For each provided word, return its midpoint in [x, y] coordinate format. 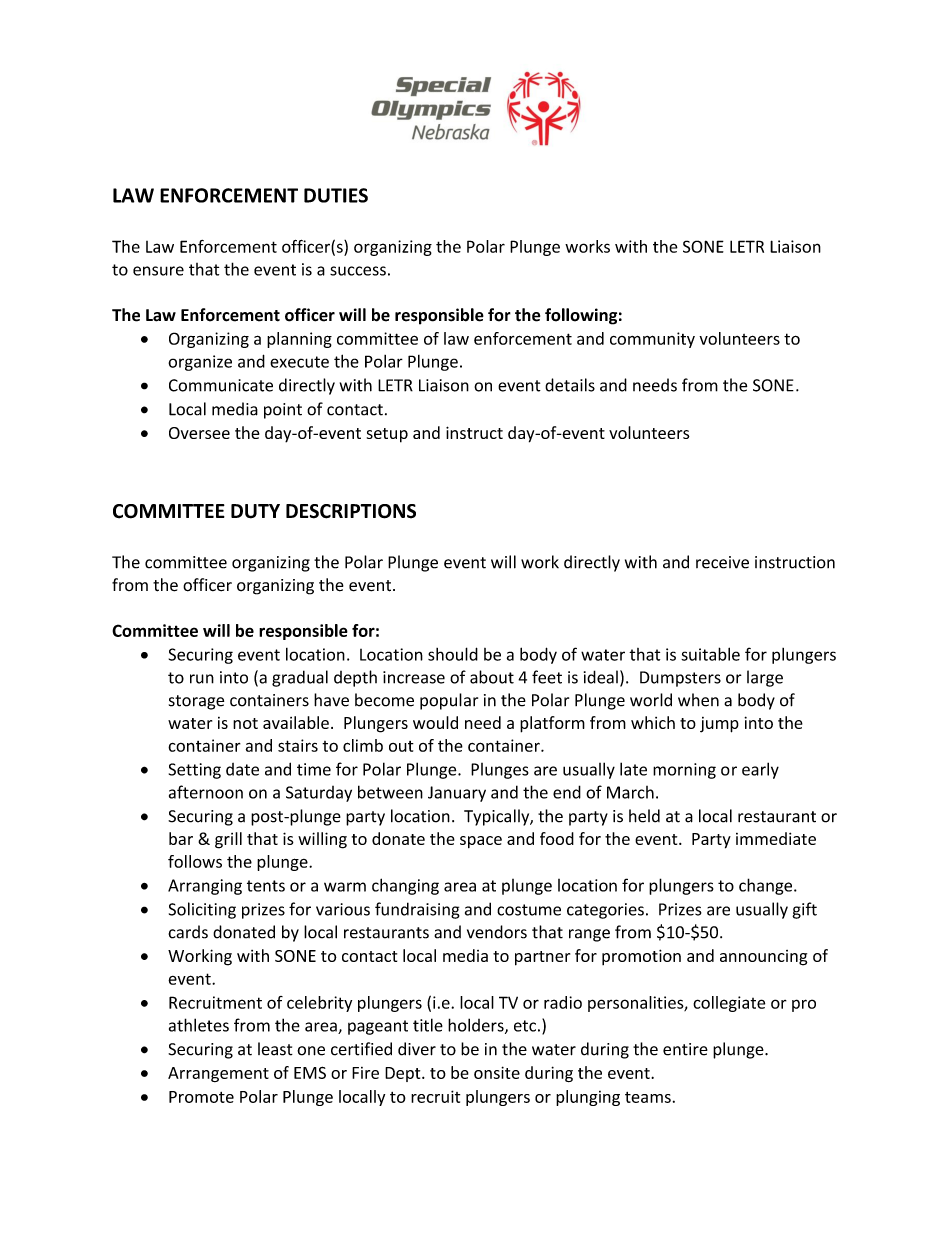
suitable [710, 654]
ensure [158, 271]
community [652, 340]
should [453, 654]
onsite [497, 1072]
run [202, 679]
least [275, 1049]
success [358, 271]
